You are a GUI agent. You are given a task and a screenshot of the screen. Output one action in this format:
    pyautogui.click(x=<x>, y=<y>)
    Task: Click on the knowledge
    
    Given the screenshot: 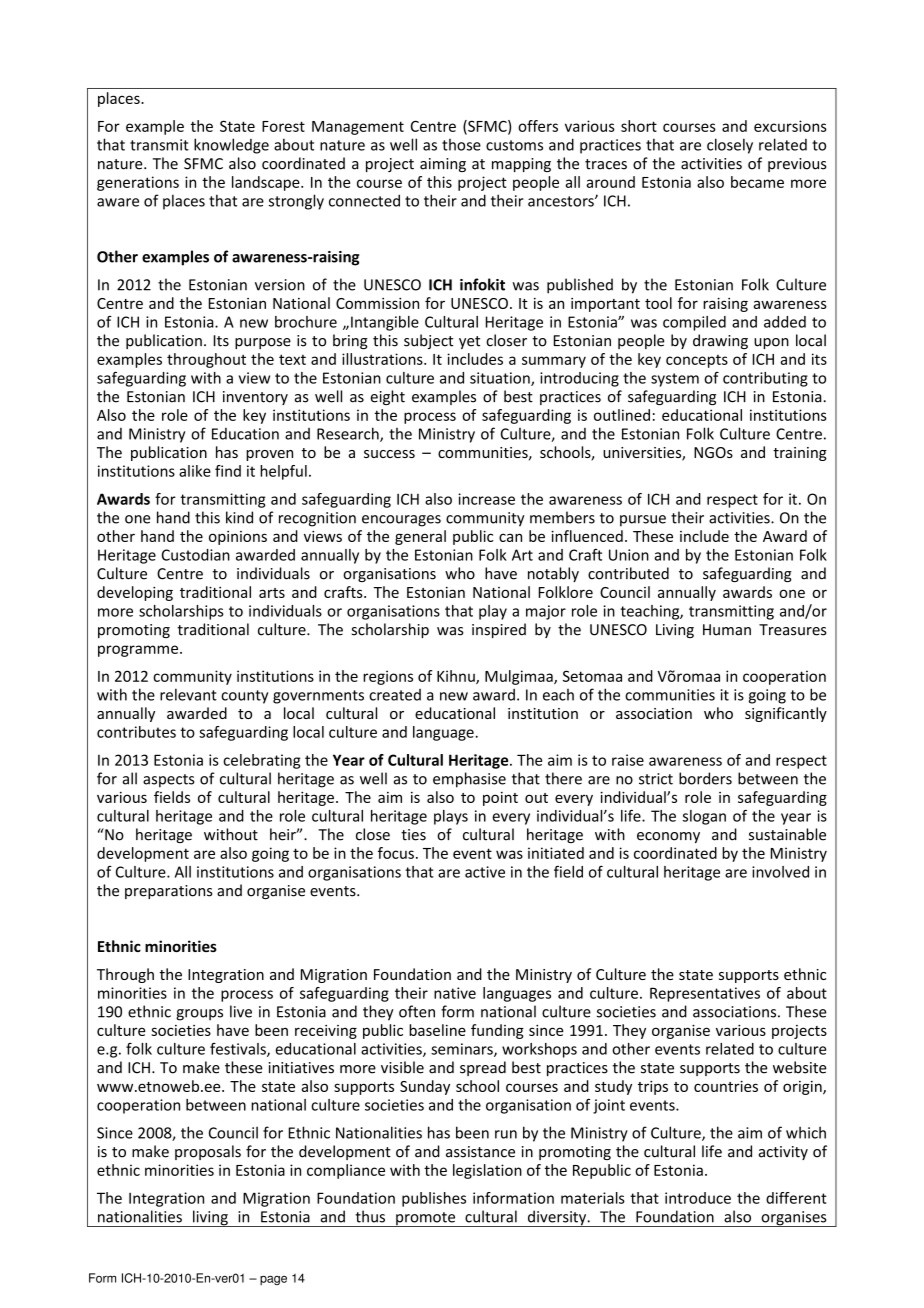 What is the action you would take?
    pyautogui.click(x=231, y=146)
